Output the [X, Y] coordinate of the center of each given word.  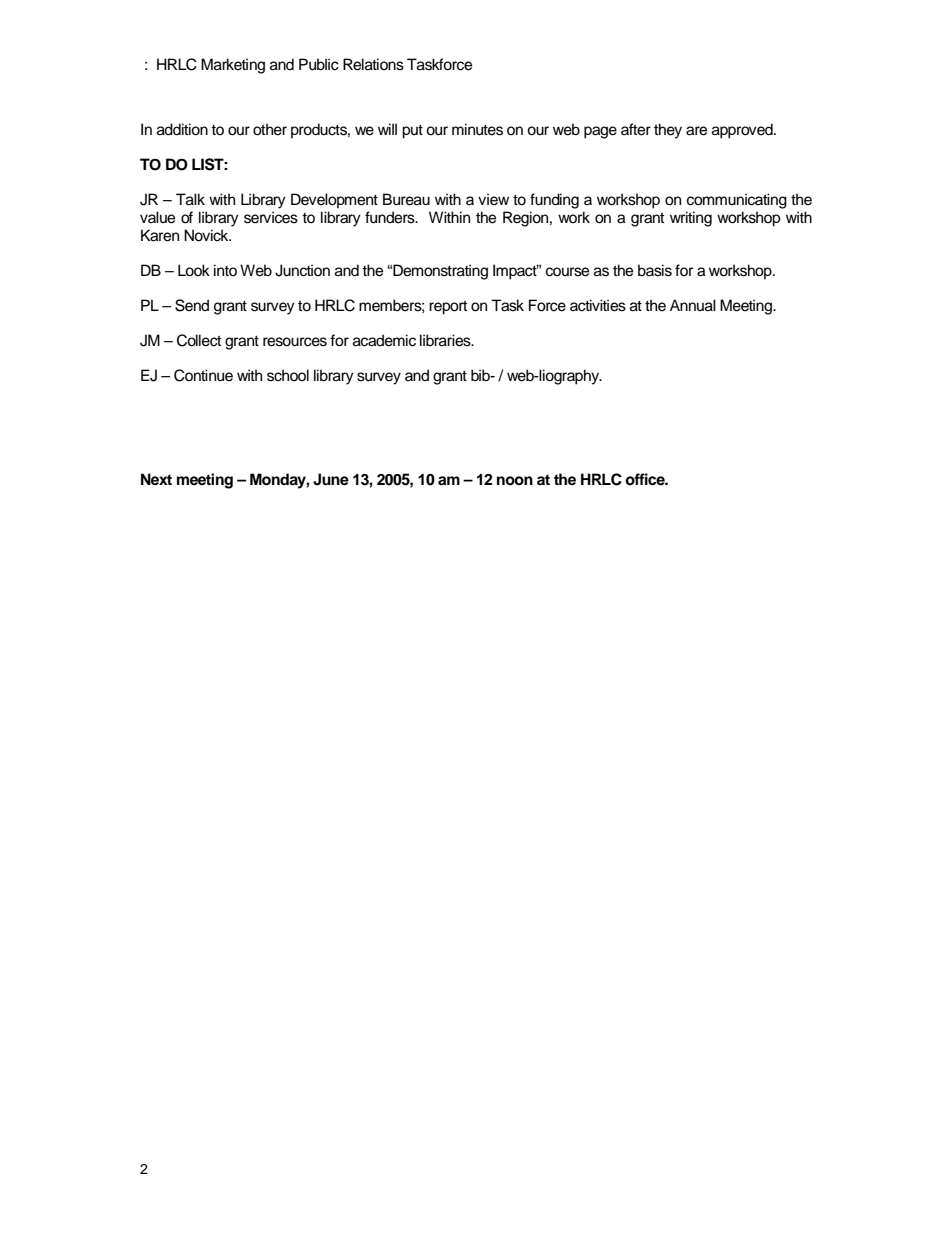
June [331, 479]
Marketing [233, 66]
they [668, 131]
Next [156, 479]
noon [515, 481]
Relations [373, 64]
